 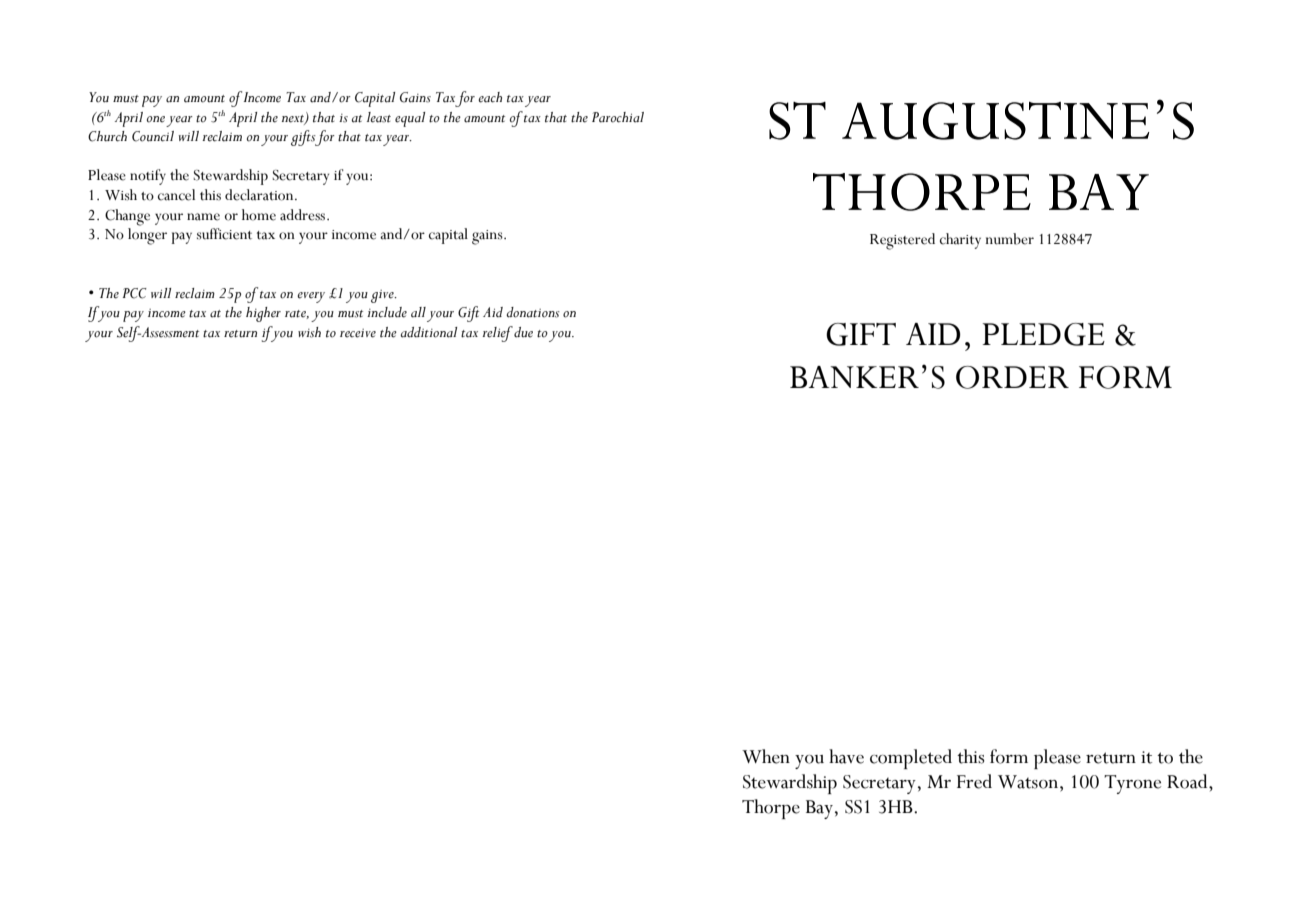 I want to click on ORDER, so click(x=1012, y=377).
